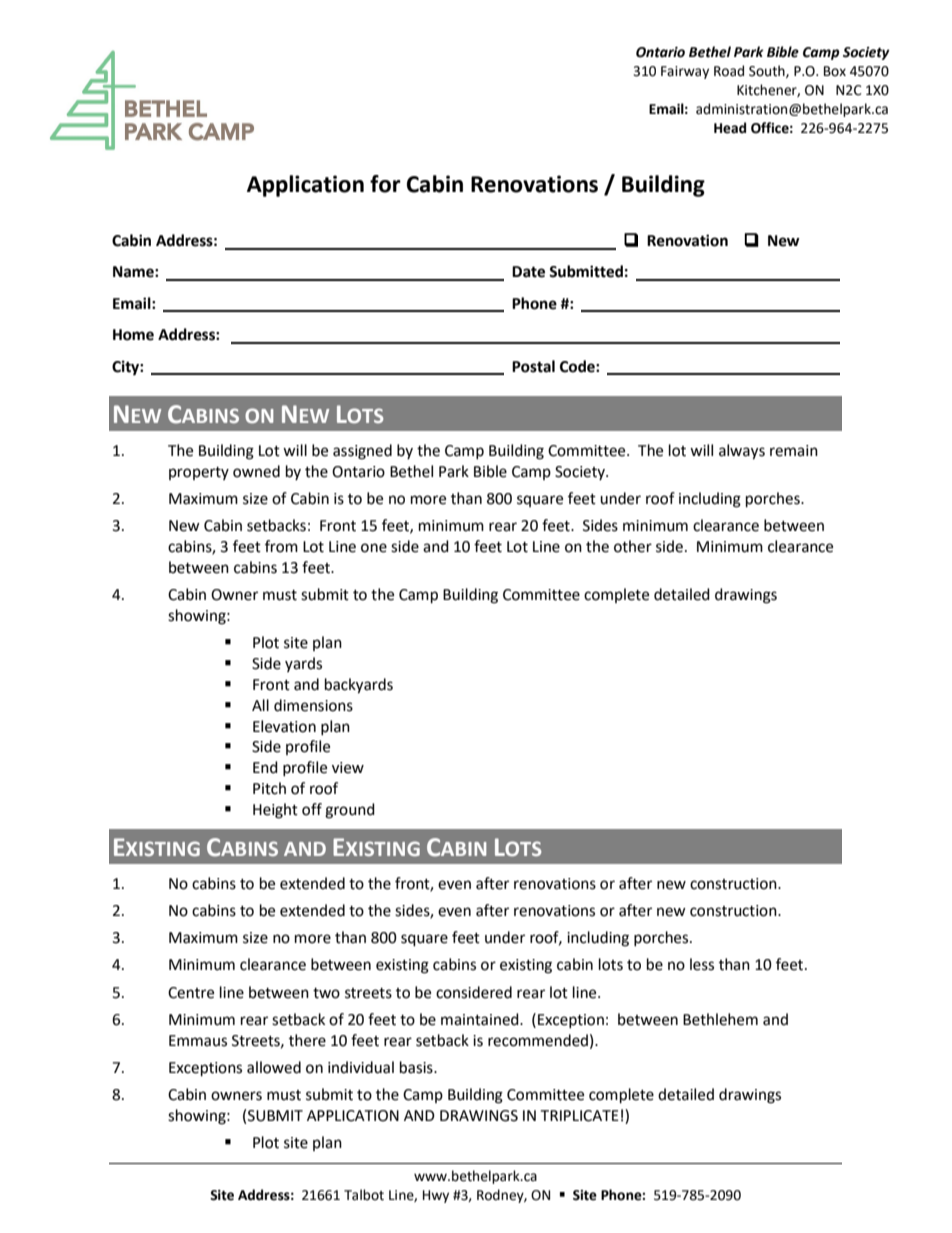 This screenshot has width=952, height=1233. What do you see at coordinates (199, 473) in the screenshot?
I see `property` at bounding box center [199, 473].
